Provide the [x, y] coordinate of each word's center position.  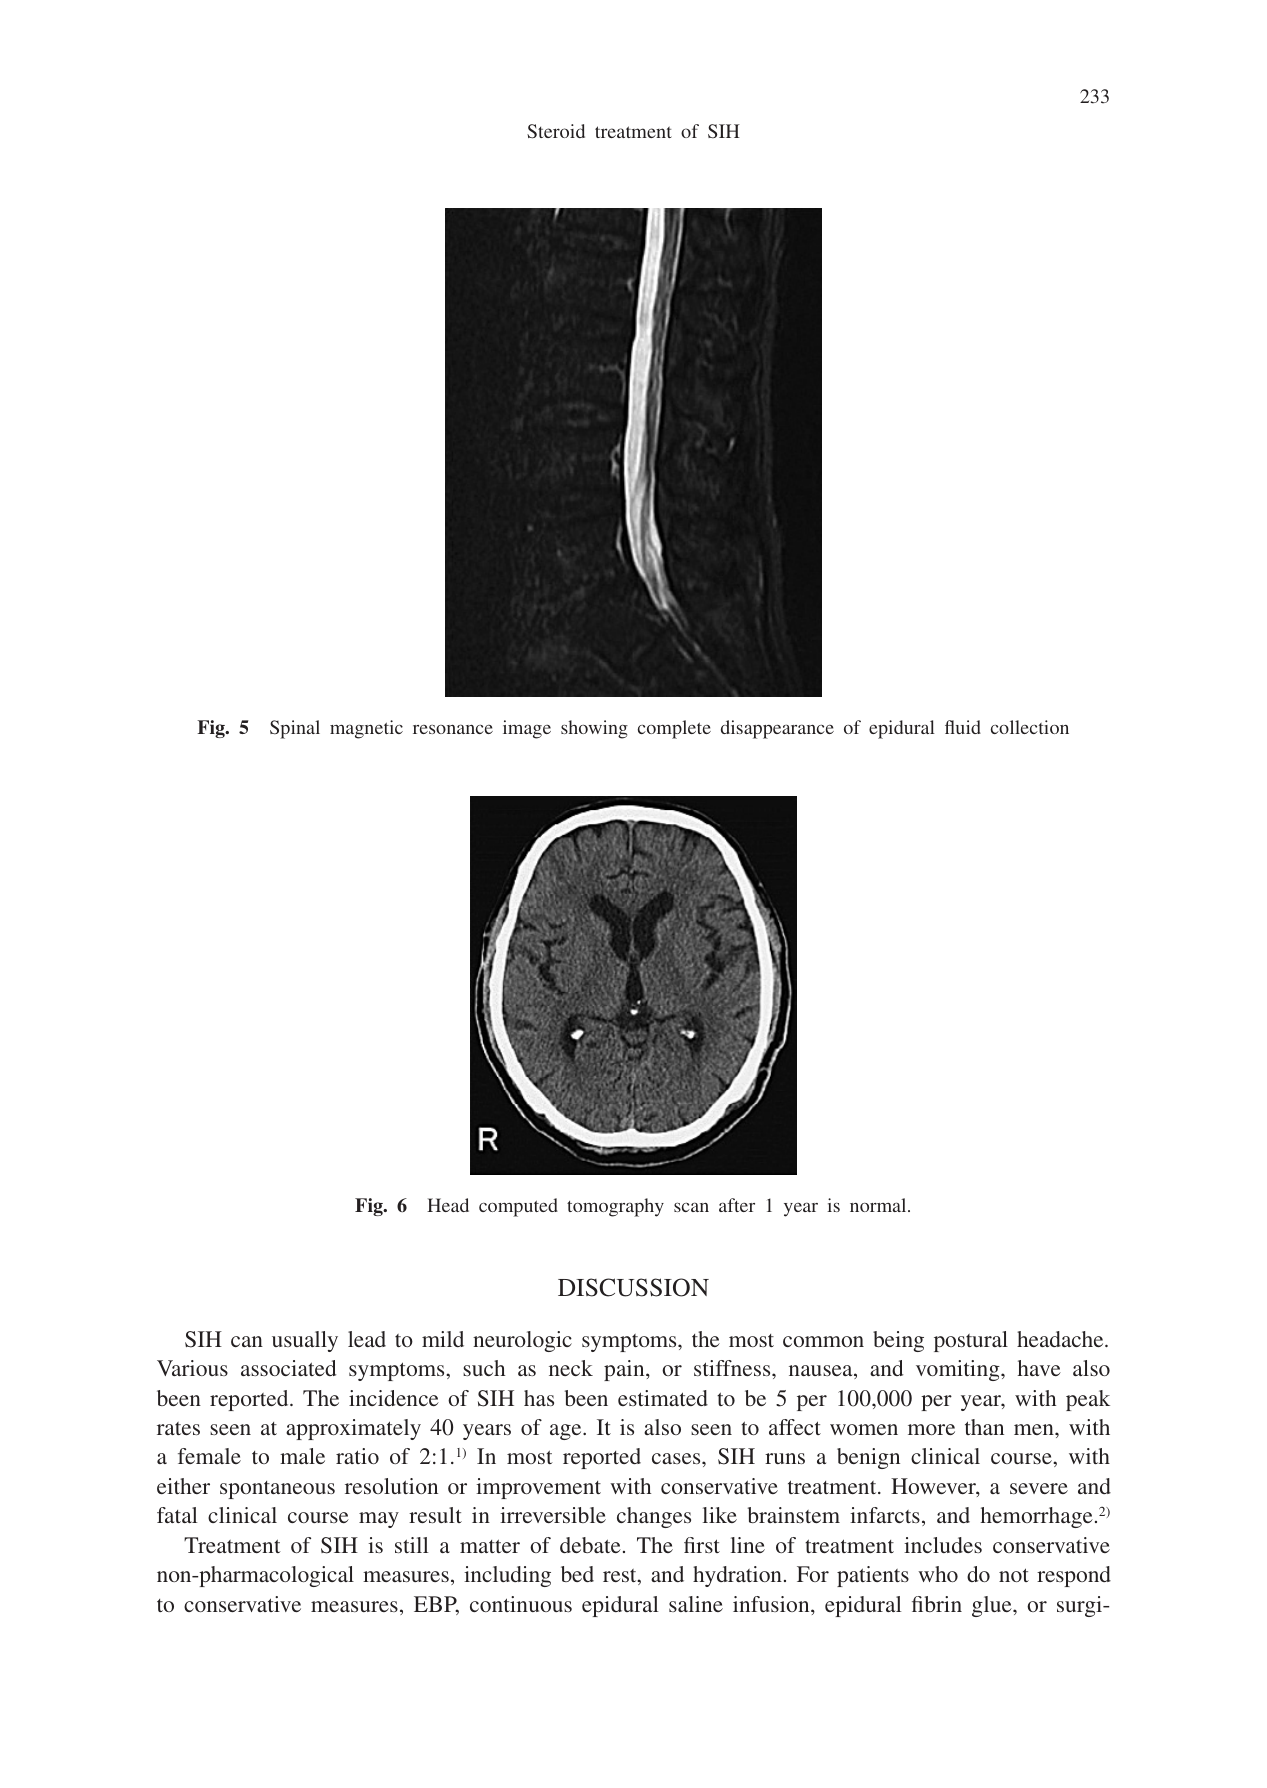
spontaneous [277, 1490]
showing [594, 729]
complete [674, 729]
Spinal [295, 729]
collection [1030, 727]
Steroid [556, 131]
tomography [615, 1207]
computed [518, 1207]
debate [590, 1545]
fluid [963, 727]
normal [879, 1205]
